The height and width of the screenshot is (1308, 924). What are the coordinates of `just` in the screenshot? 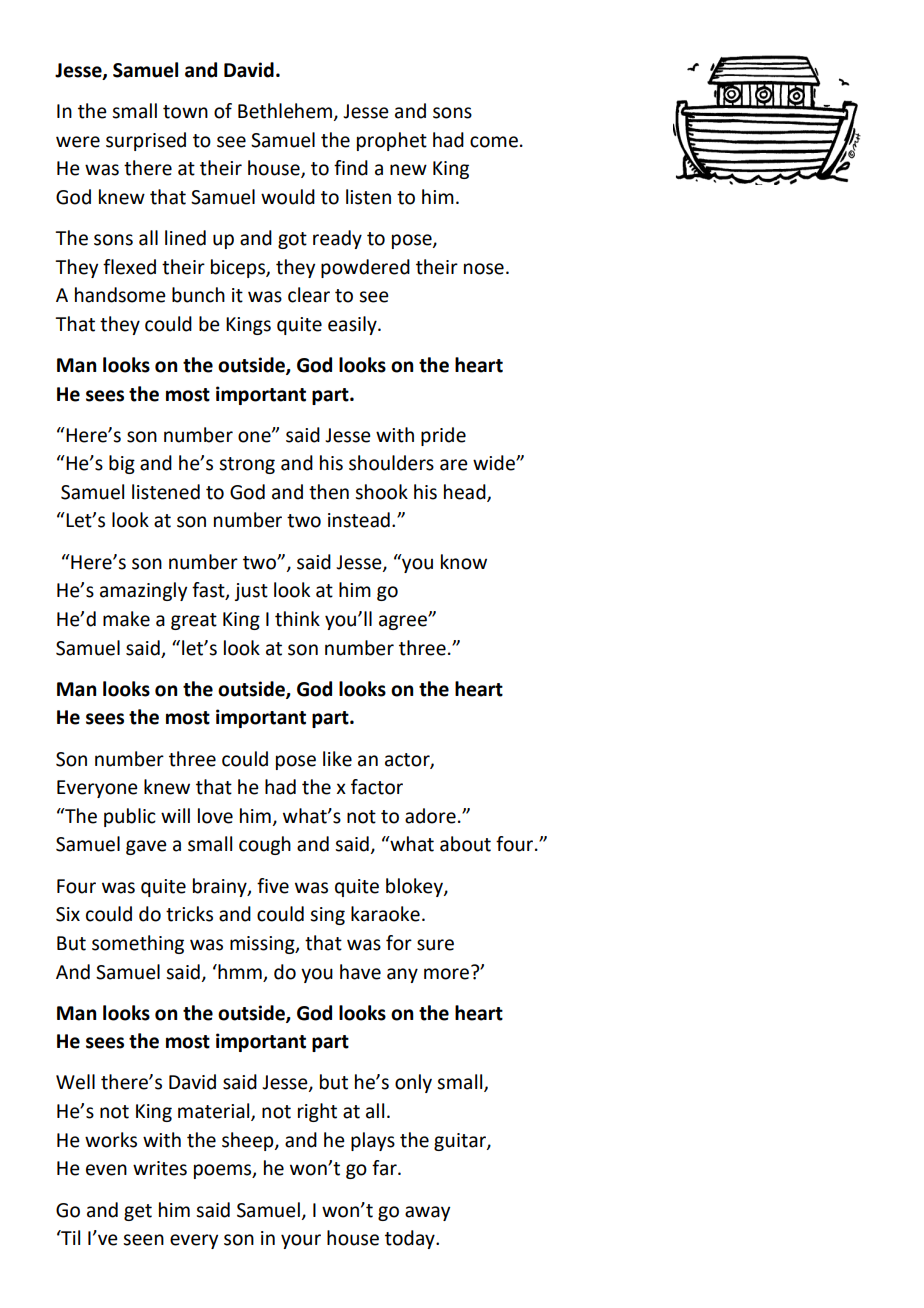 It's located at (251, 592).
